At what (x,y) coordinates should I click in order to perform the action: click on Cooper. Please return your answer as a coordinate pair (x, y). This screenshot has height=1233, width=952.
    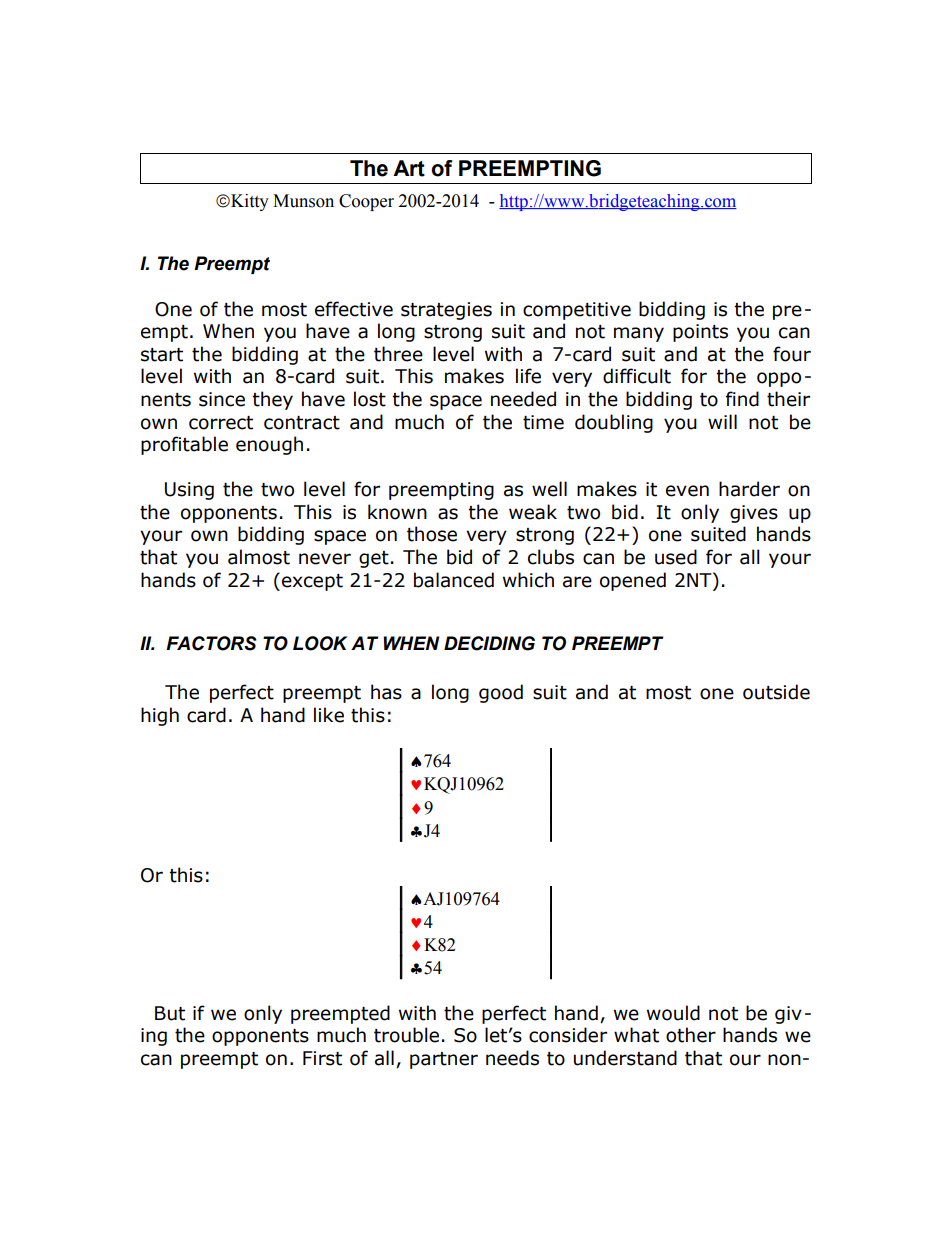
    Looking at the image, I should click on (366, 202).
